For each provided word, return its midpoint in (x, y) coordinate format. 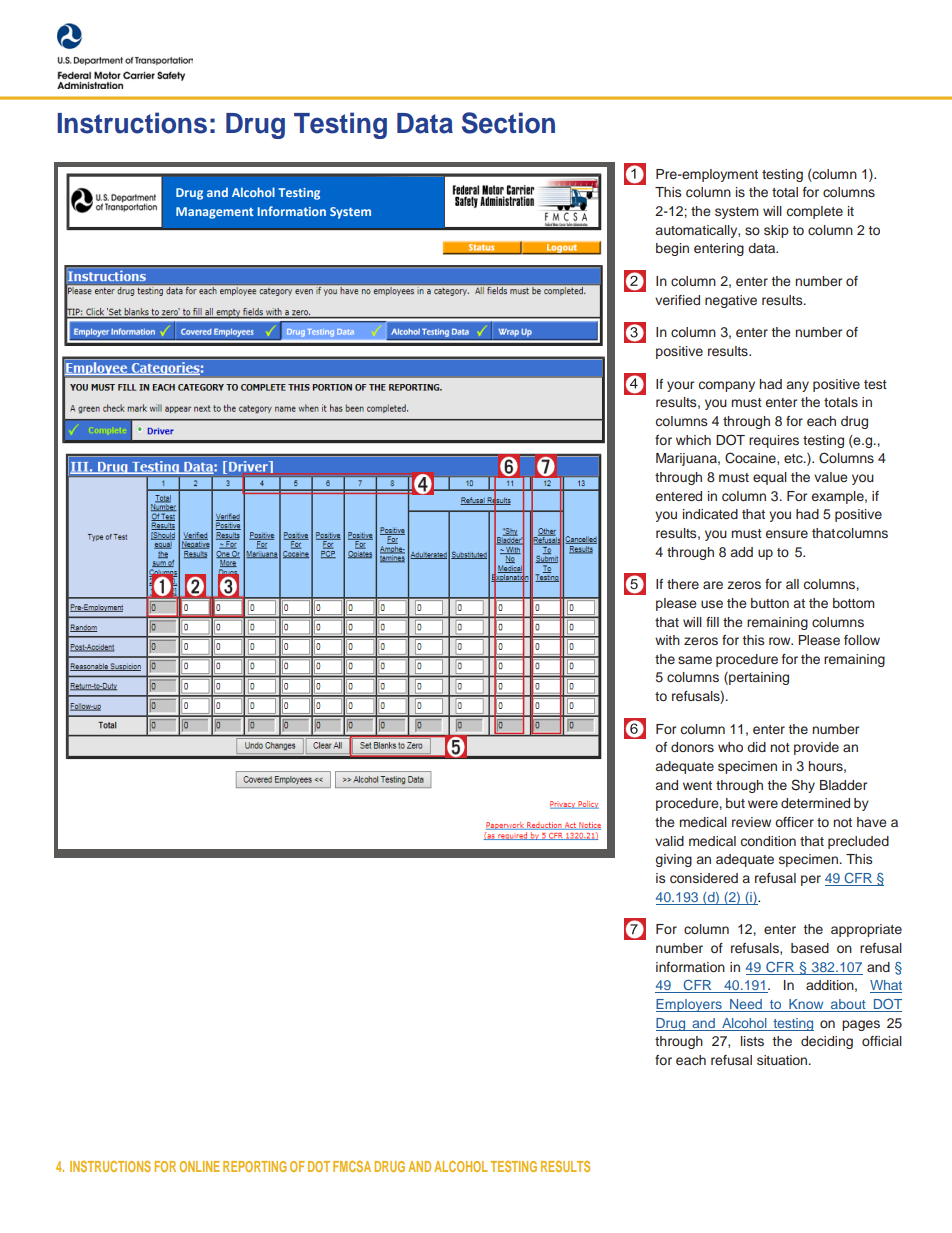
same (695, 660)
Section (508, 123)
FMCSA (352, 1166)
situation (783, 1060)
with (667, 640)
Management (214, 213)
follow (862, 640)
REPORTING (255, 1166)
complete (815, 212)
